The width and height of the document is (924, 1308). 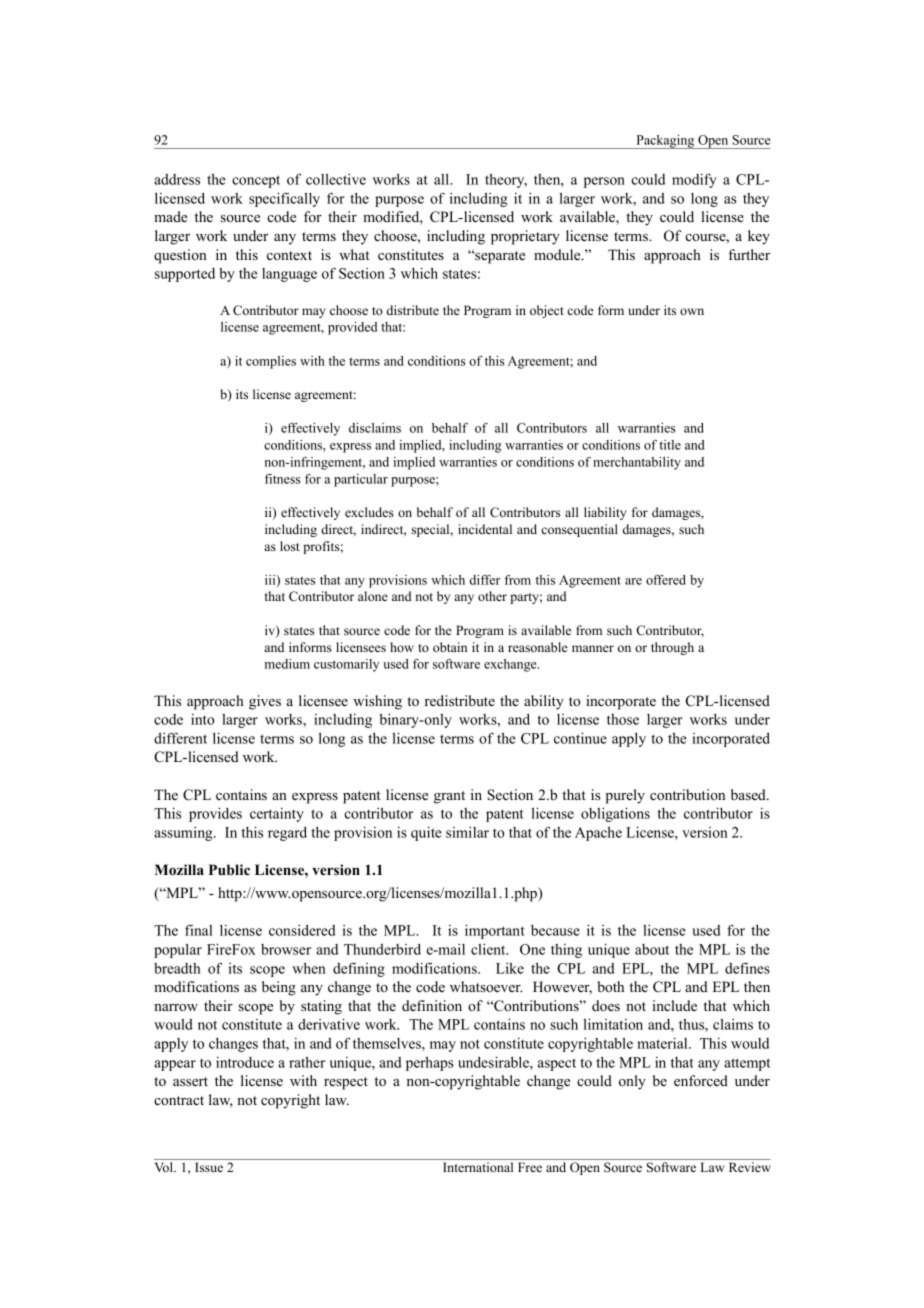 I want to click on modify, so click(x=694, y=180).
